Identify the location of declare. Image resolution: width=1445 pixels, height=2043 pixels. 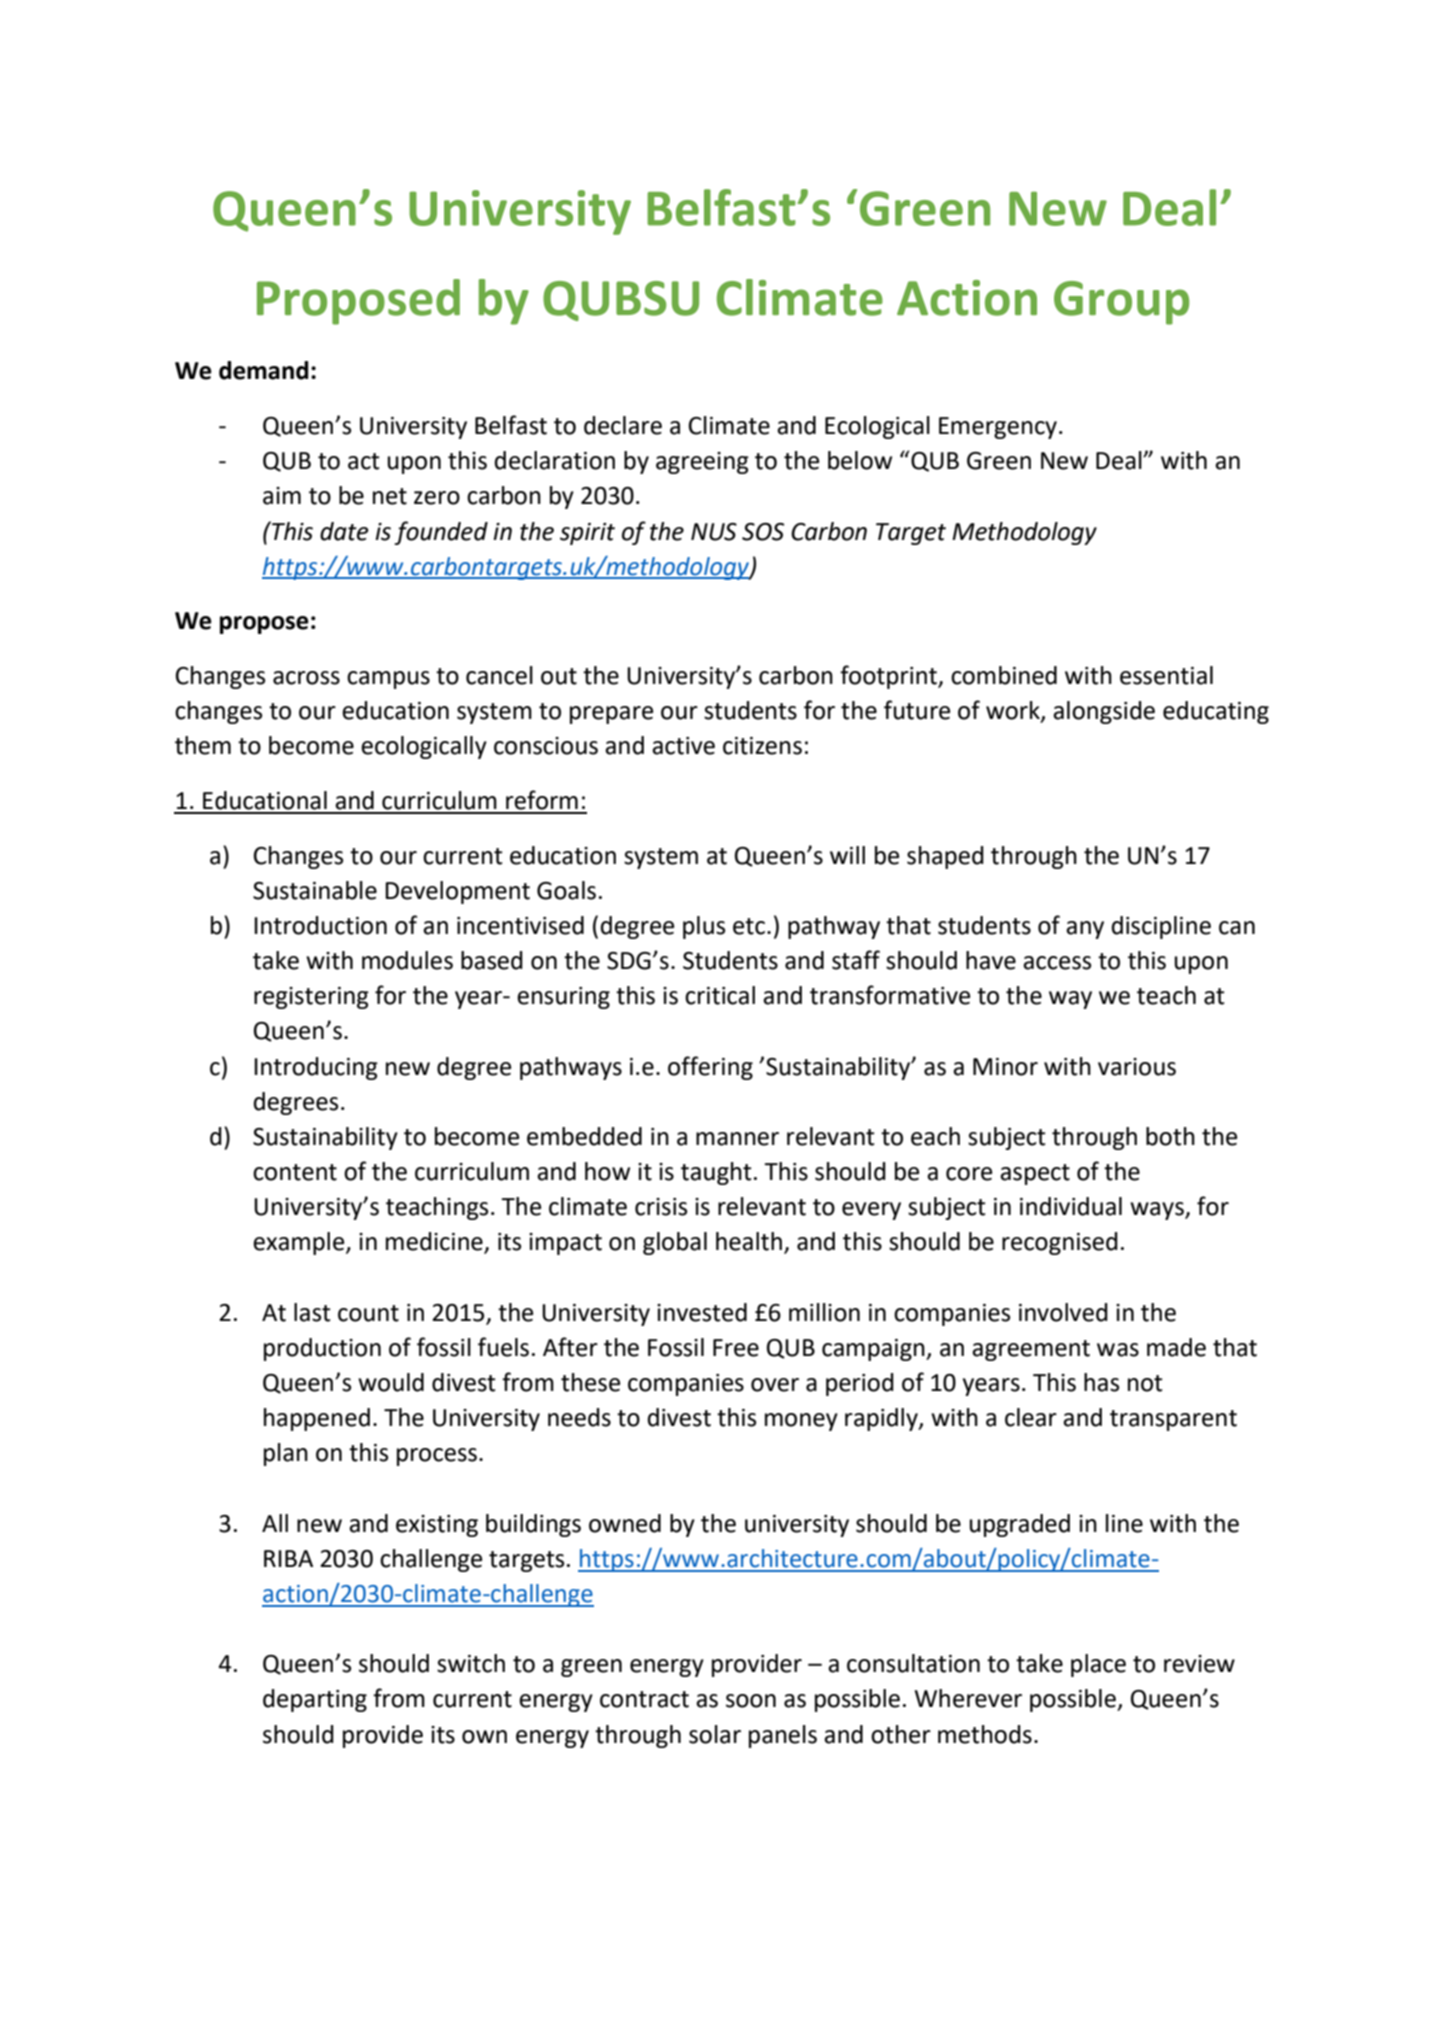
(623, 425).
